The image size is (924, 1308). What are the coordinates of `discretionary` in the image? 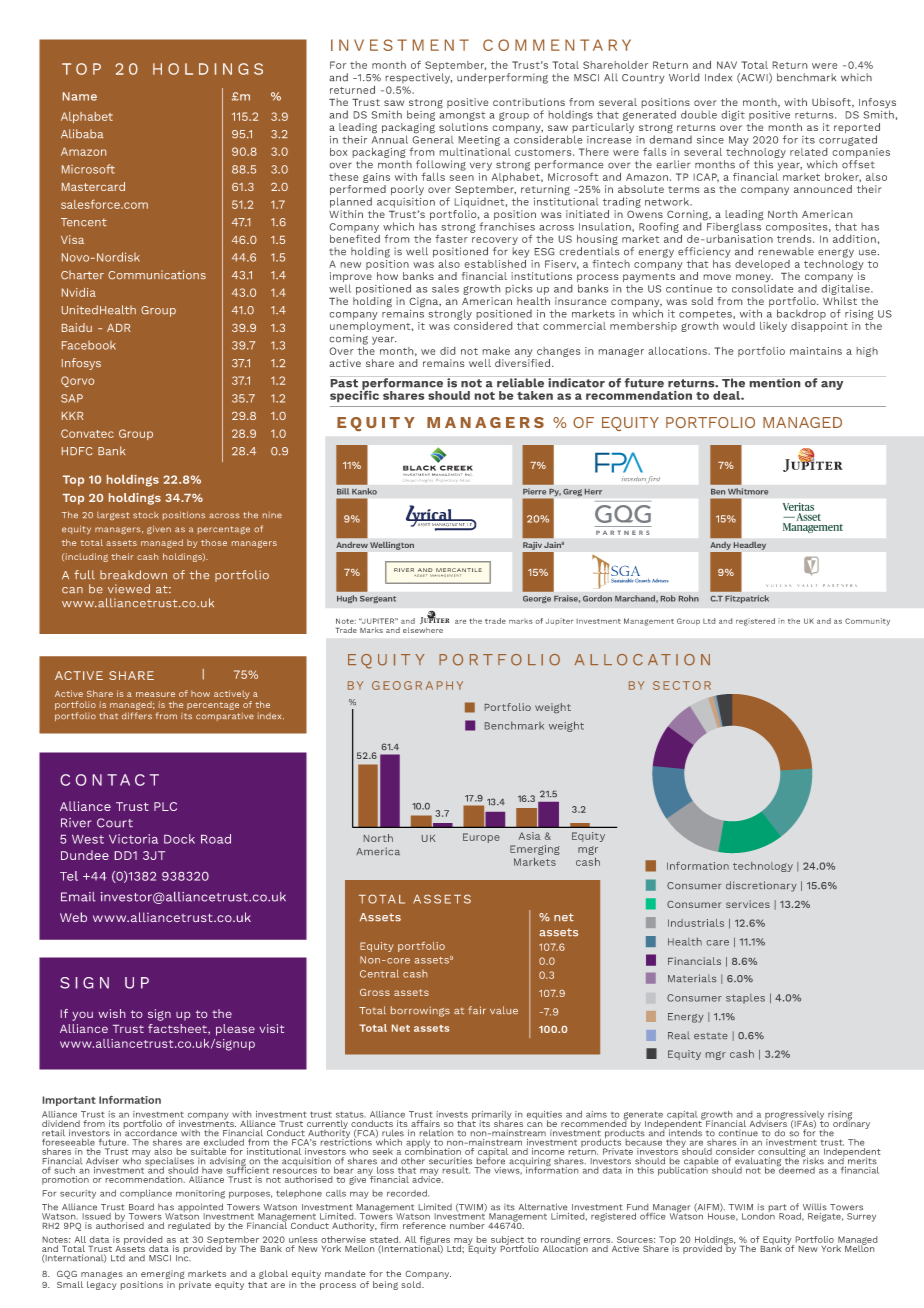 It's located at (761, 886).
